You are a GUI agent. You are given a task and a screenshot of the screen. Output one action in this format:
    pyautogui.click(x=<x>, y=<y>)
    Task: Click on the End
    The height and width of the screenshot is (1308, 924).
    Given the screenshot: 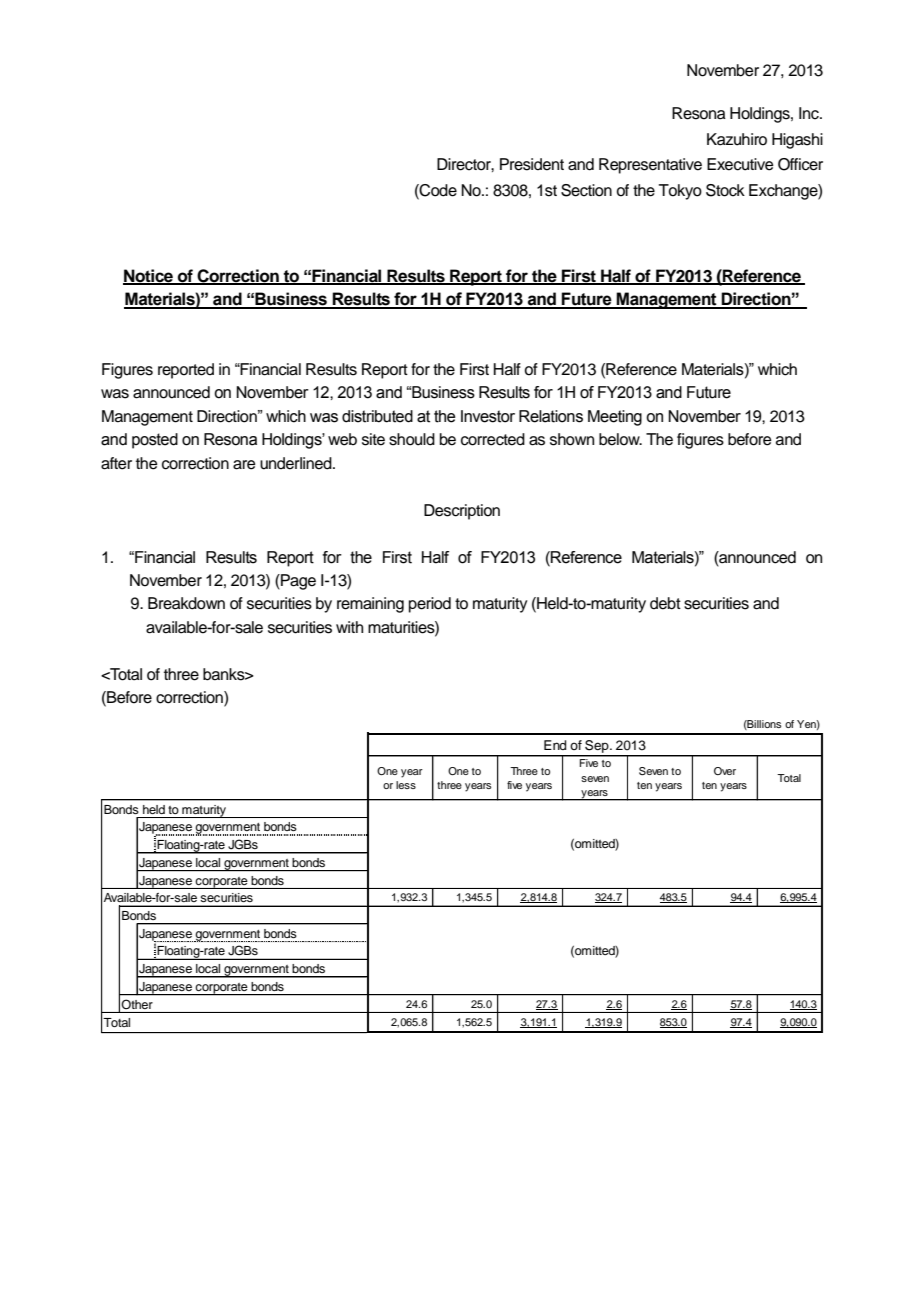 What is the action you would take?
    pyautogui.click(x=555, y=745)
